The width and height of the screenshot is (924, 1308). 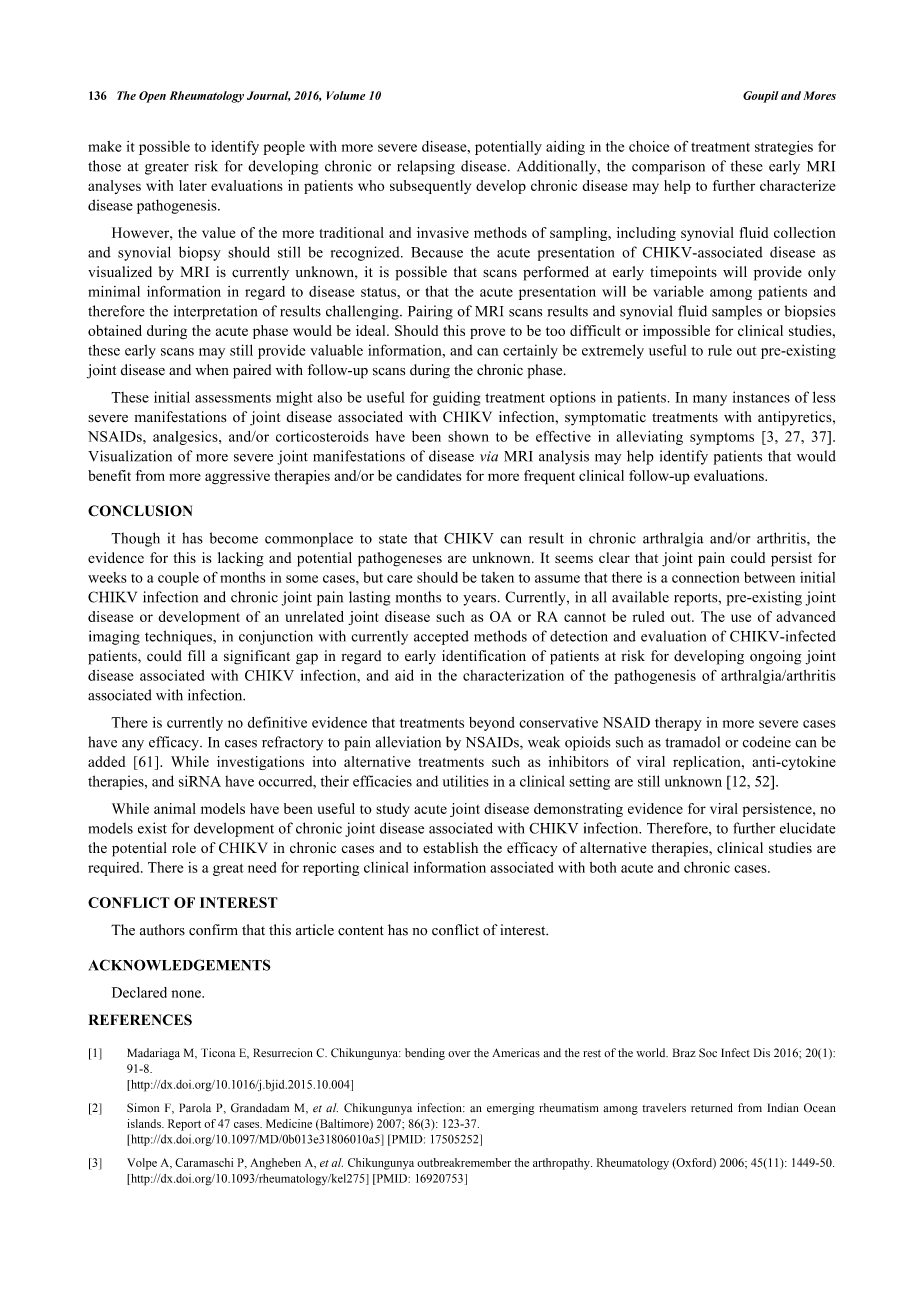 I want to click on replication, so click(x=708, y=763).
